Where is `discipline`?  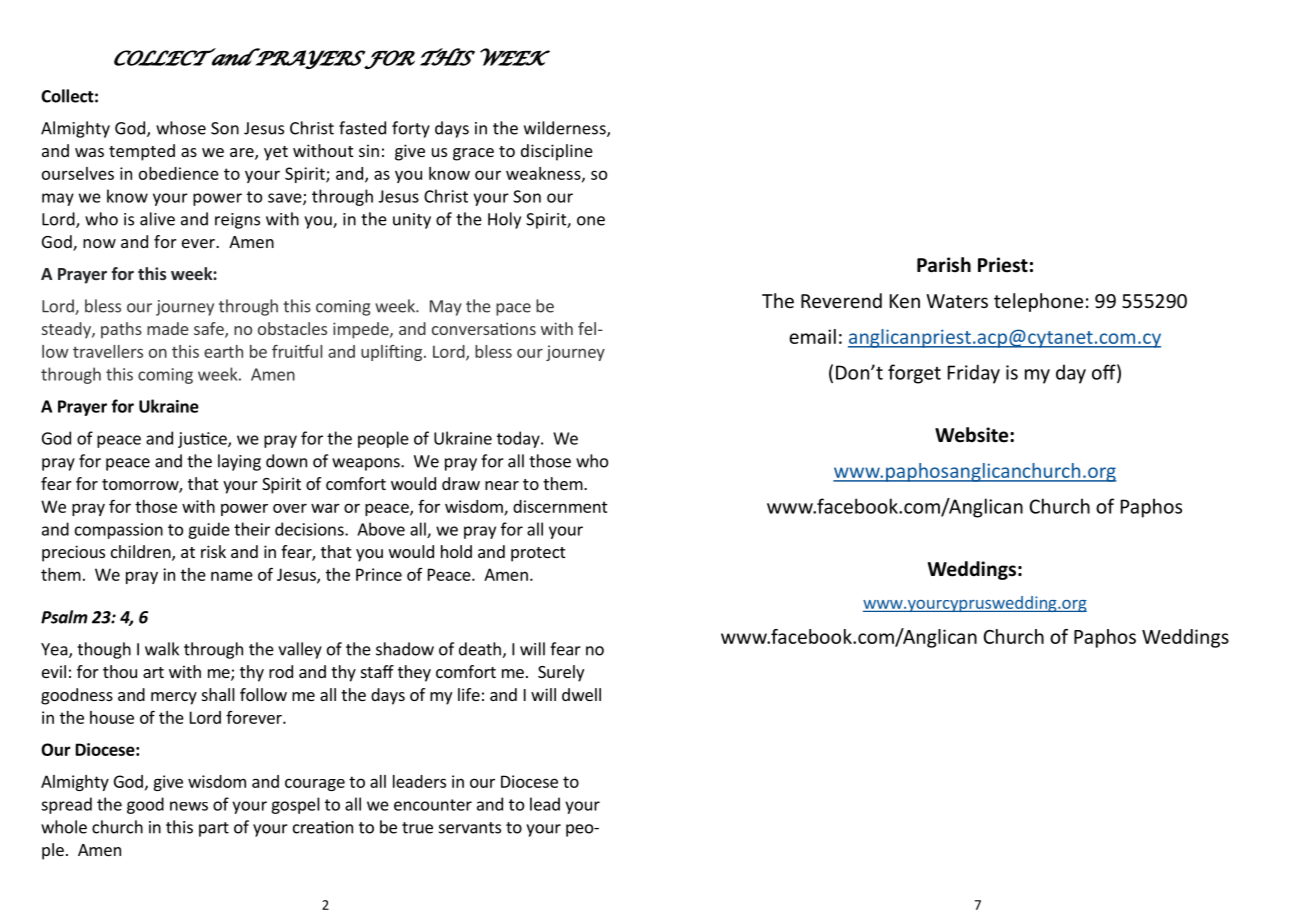
discipline is located at coordinates (557, 152).
